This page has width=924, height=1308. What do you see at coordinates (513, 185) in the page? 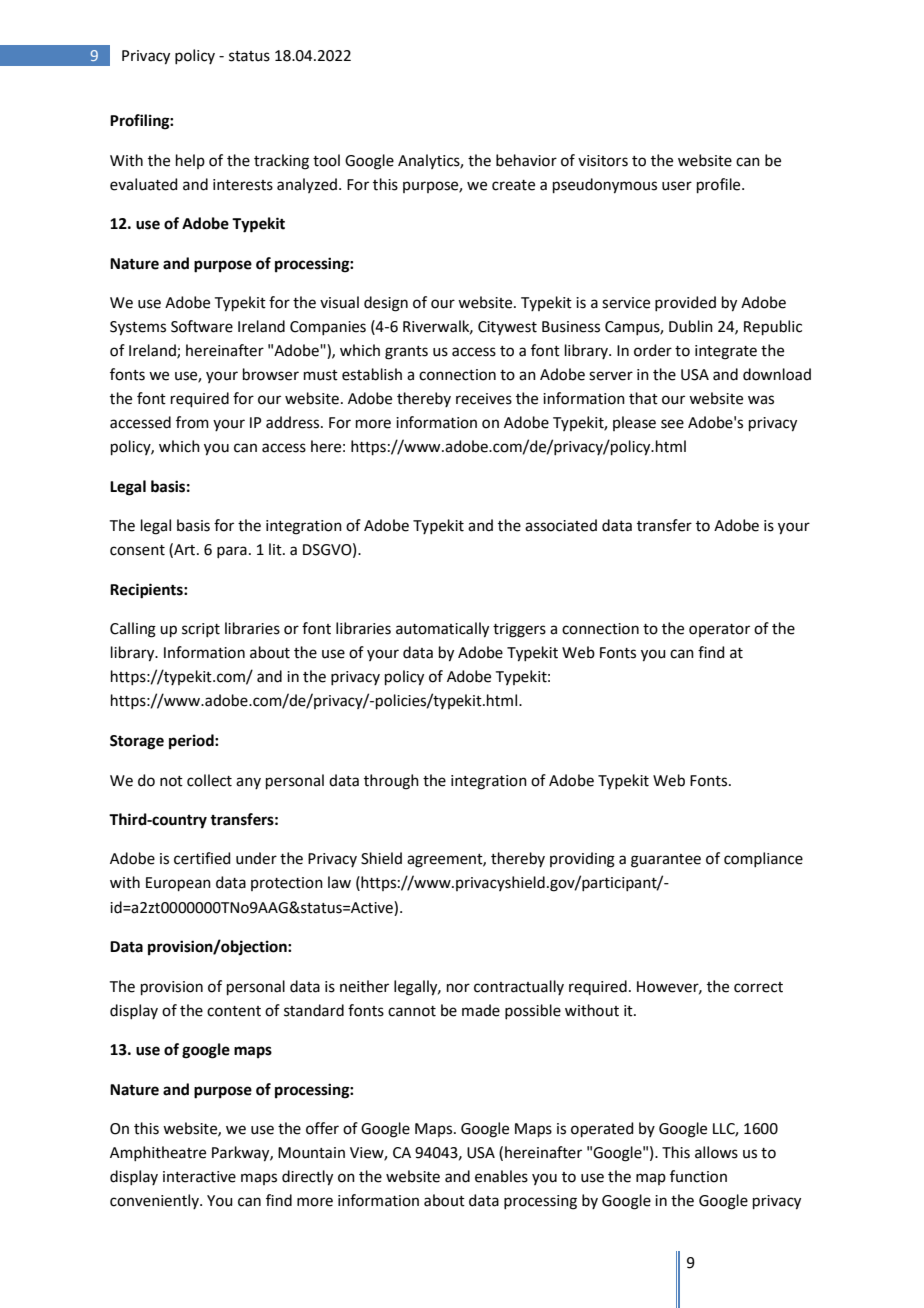
I see `create` at bounding box center [513, 185].
